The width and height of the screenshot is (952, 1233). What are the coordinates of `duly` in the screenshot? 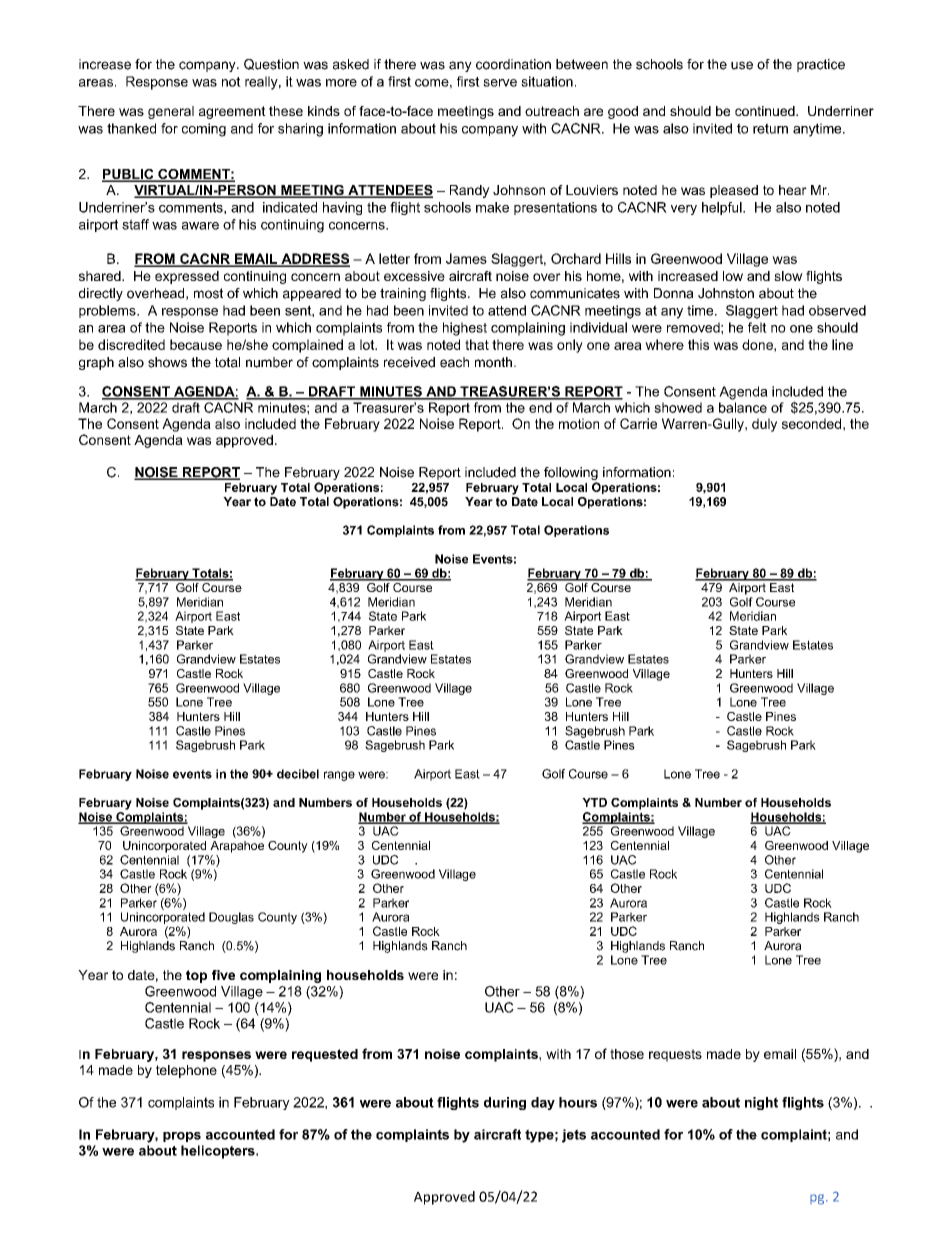 It's located at (764, 425).
